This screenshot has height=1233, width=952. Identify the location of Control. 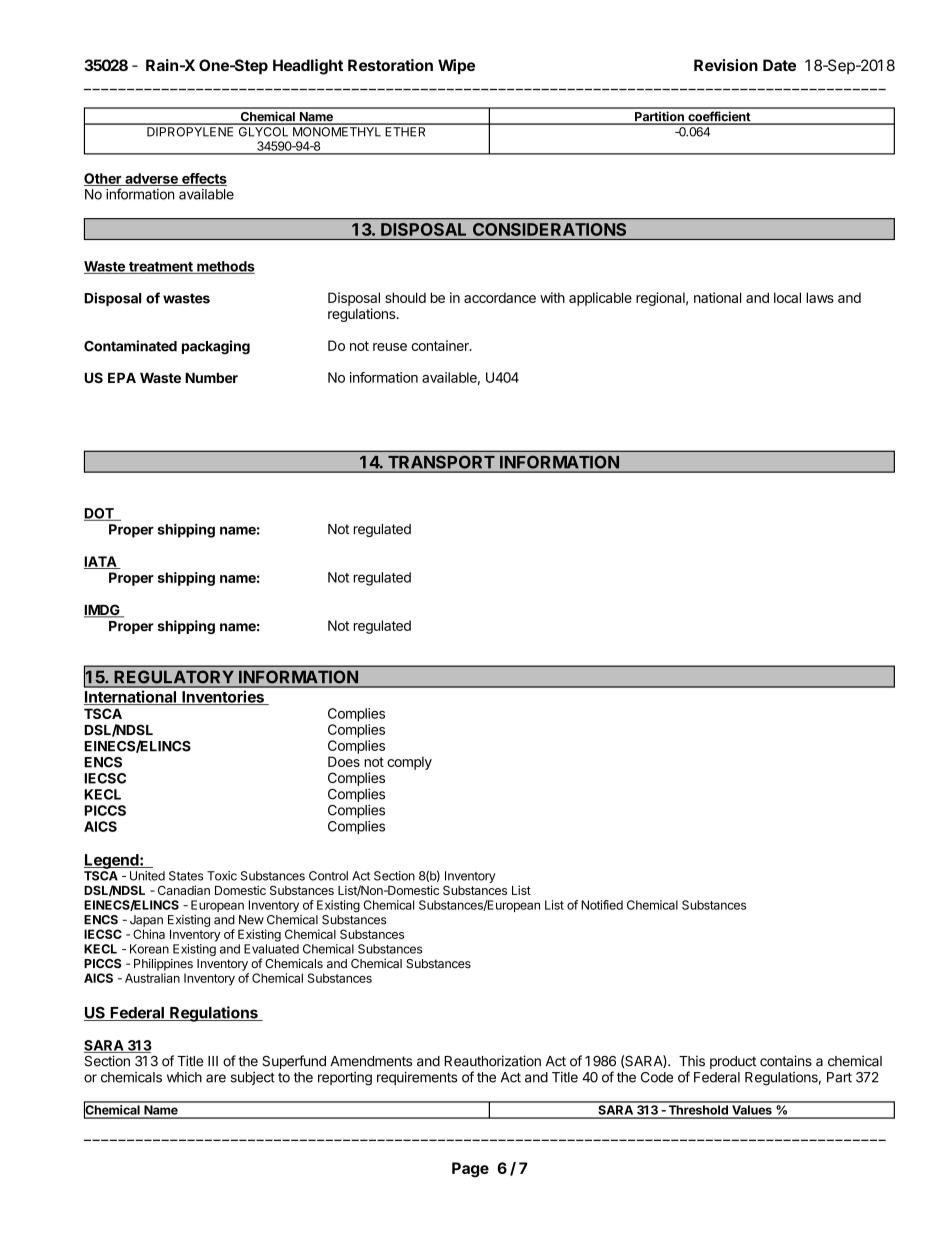
(328, 876).
